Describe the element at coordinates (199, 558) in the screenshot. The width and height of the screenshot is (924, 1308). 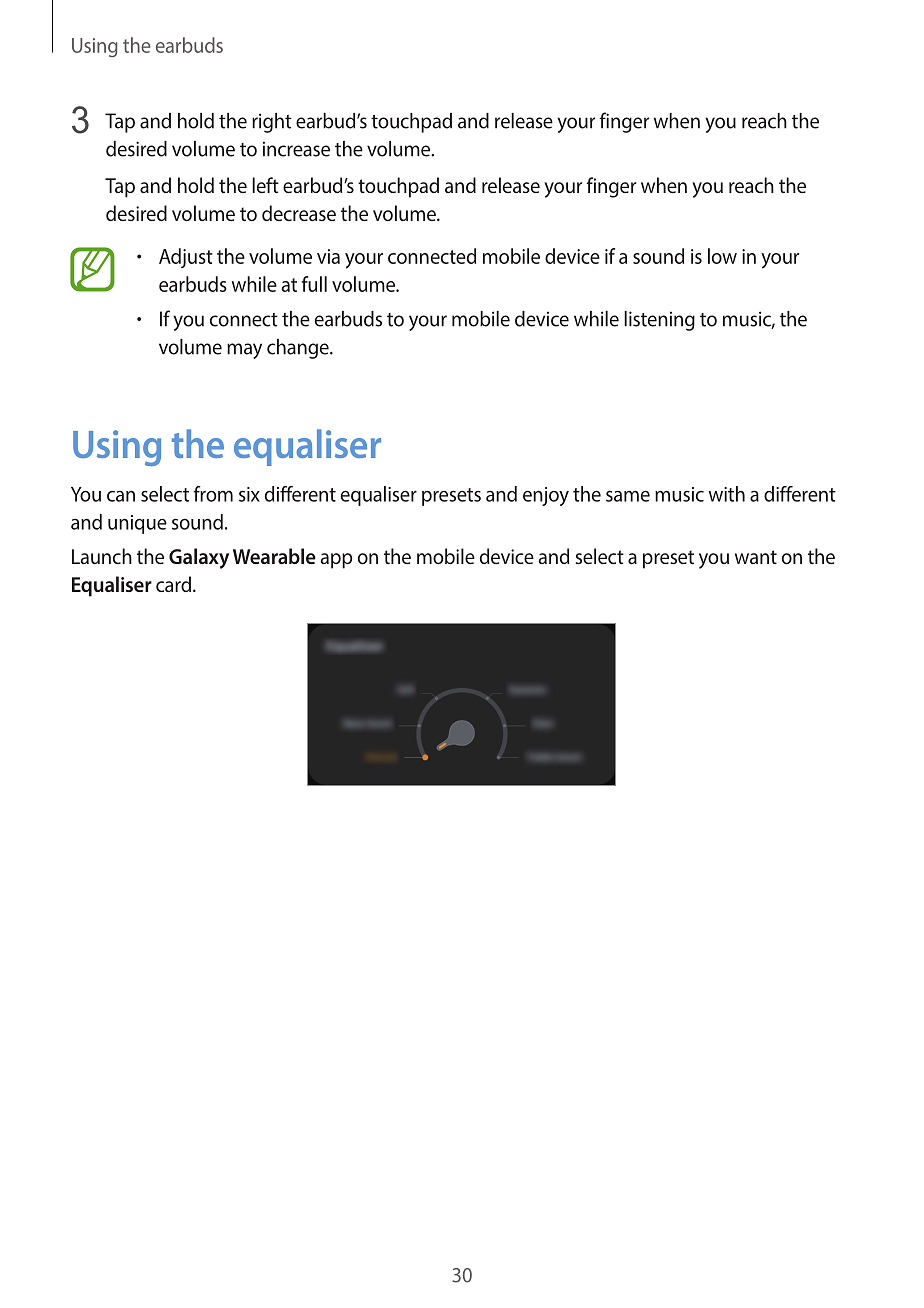
I see `Galaxy` at that location.
